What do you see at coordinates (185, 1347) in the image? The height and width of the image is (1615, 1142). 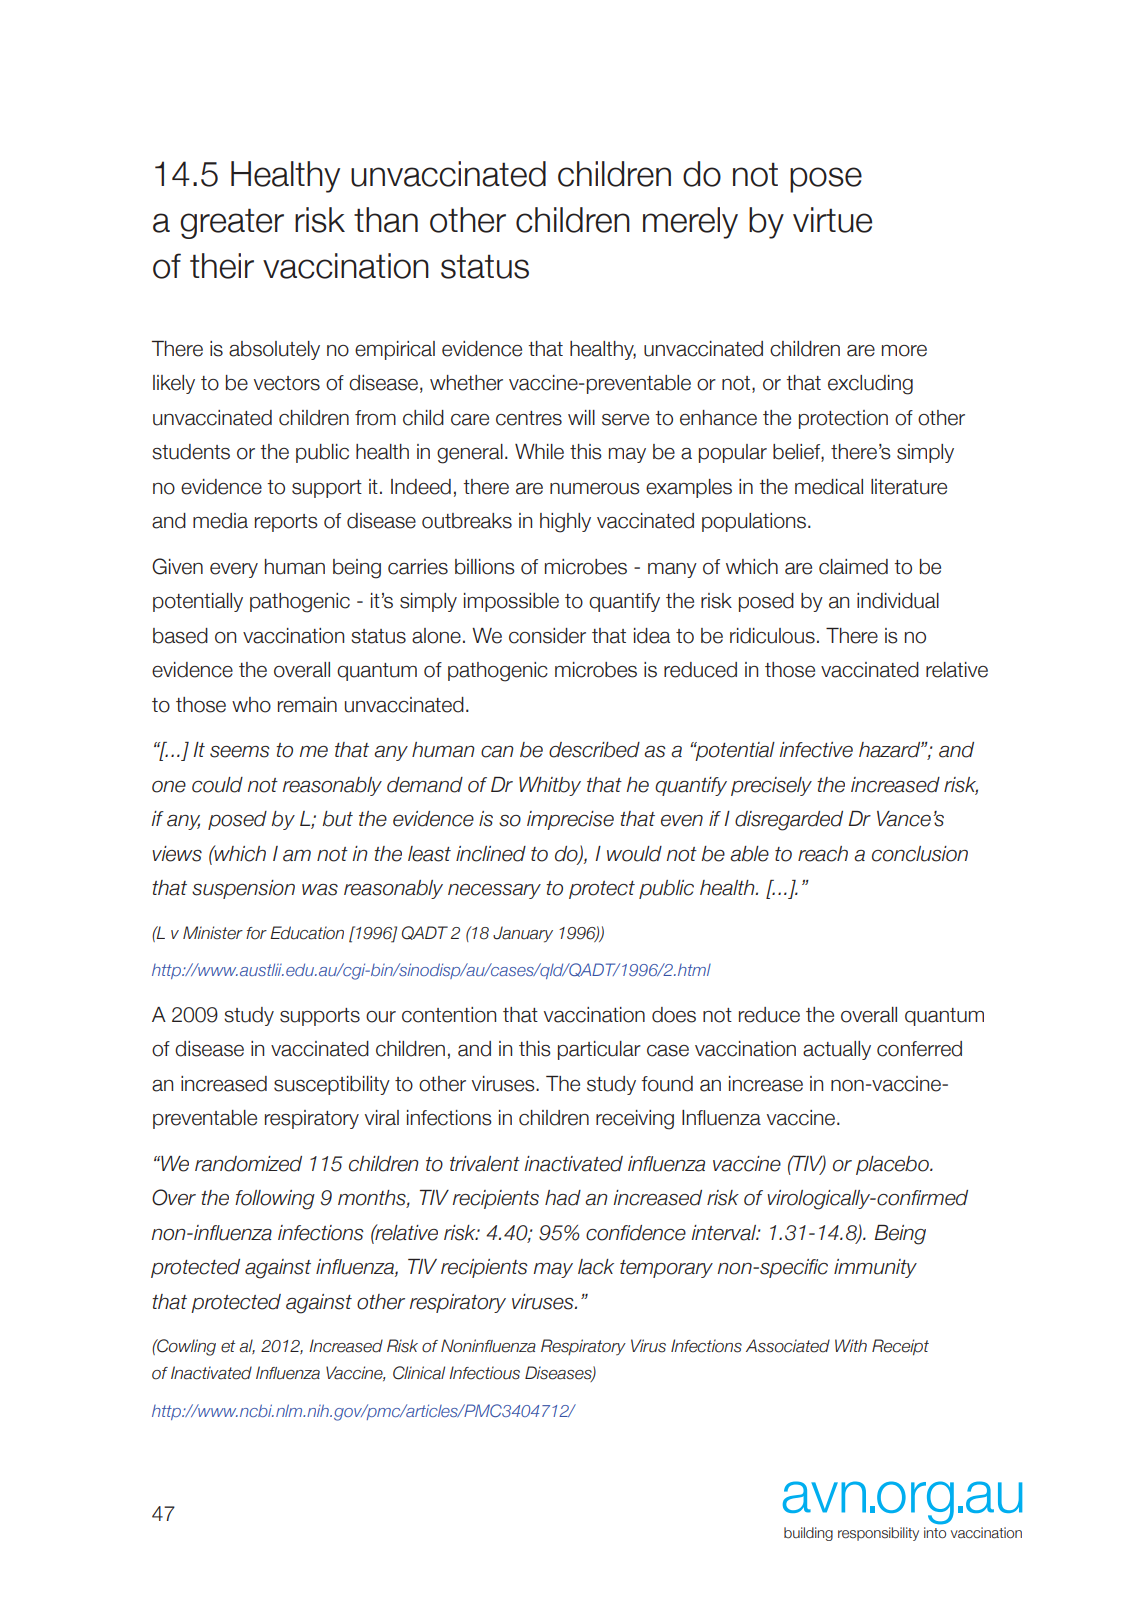 I see `Cowling` at bounding box center [185, 1347].
